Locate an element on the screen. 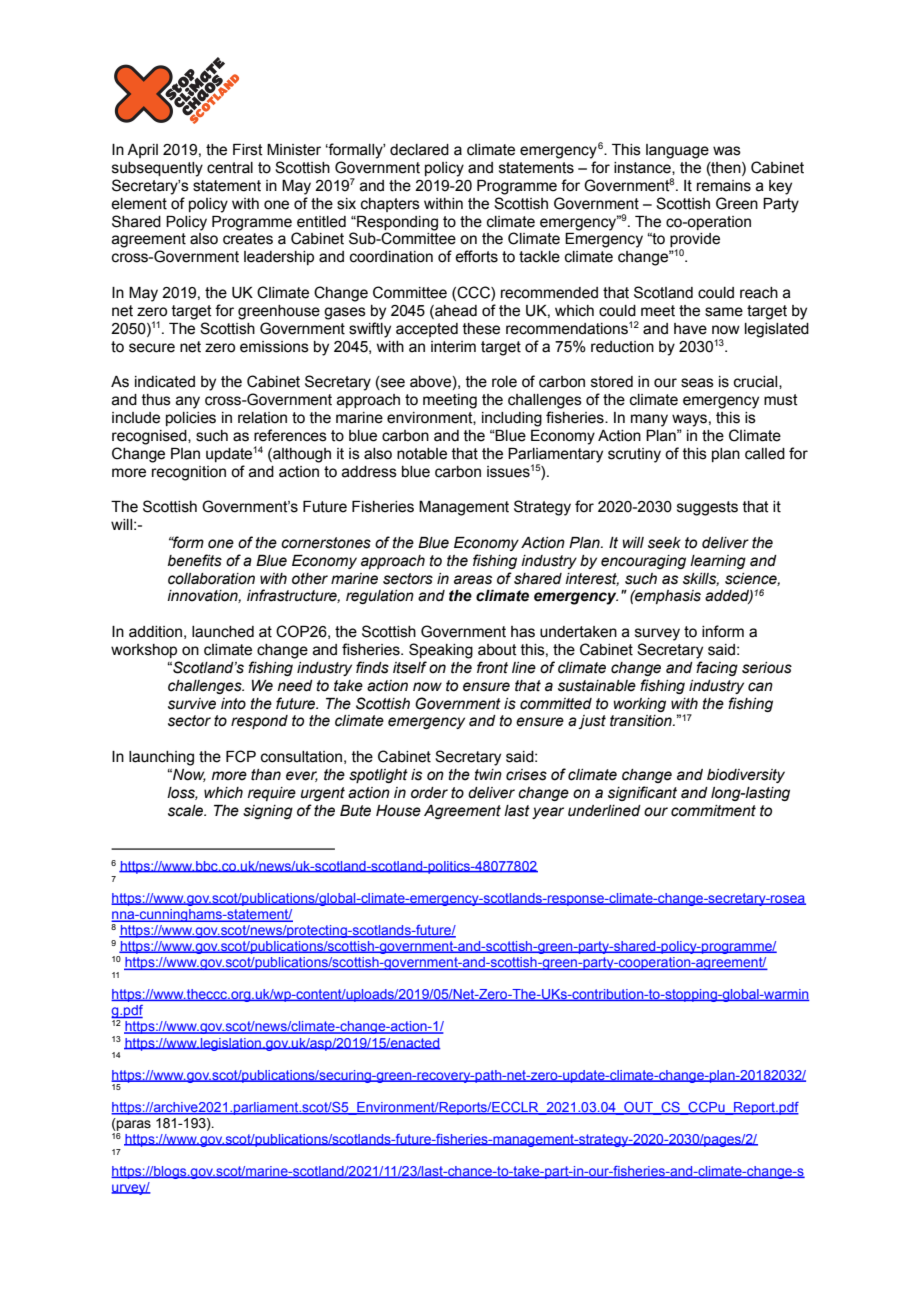 The height and width of the screenshot is (1307, 924). Speaking is located at coordinates (441, 651).
